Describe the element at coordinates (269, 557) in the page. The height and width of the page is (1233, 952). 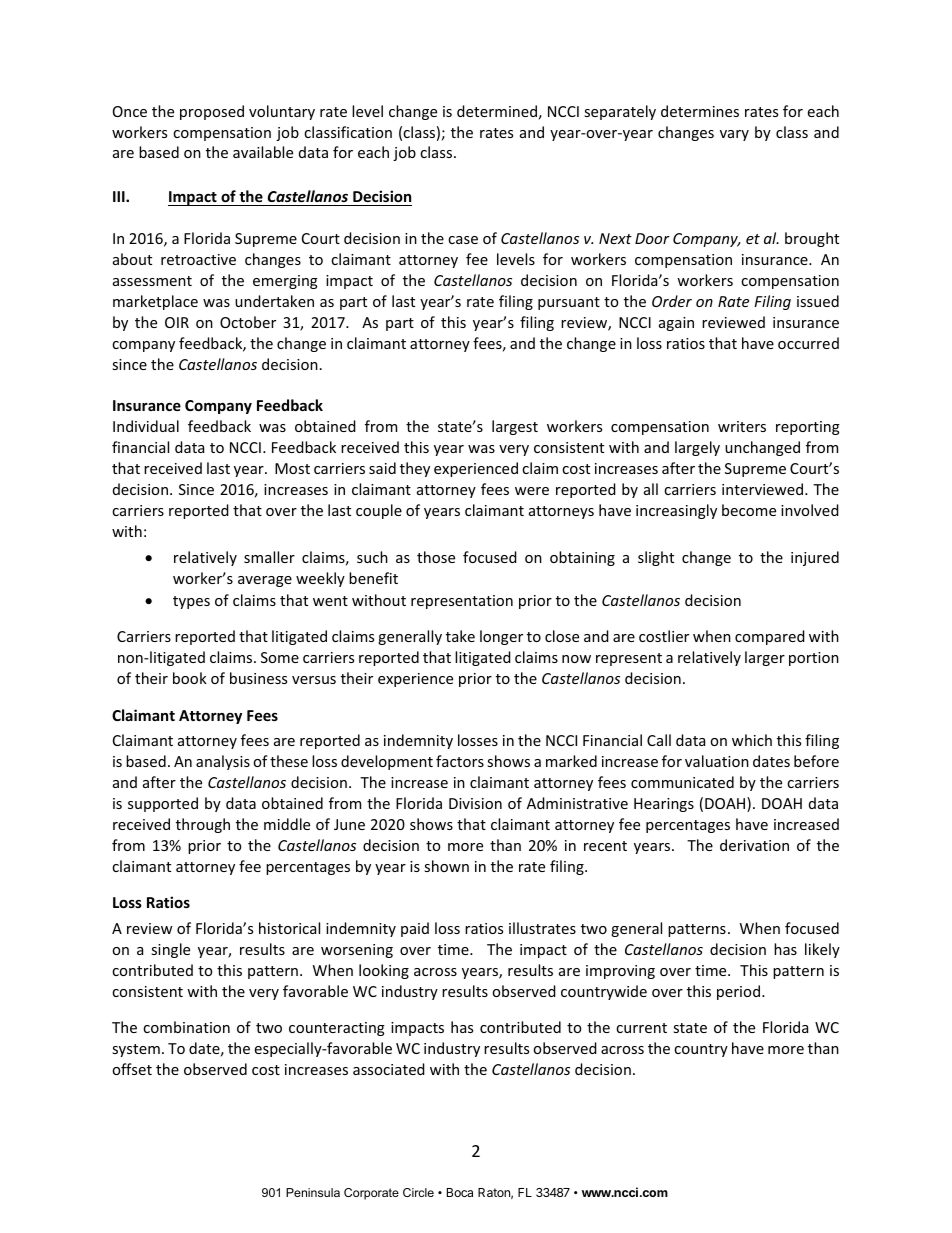
I see `smaller` at that location.
